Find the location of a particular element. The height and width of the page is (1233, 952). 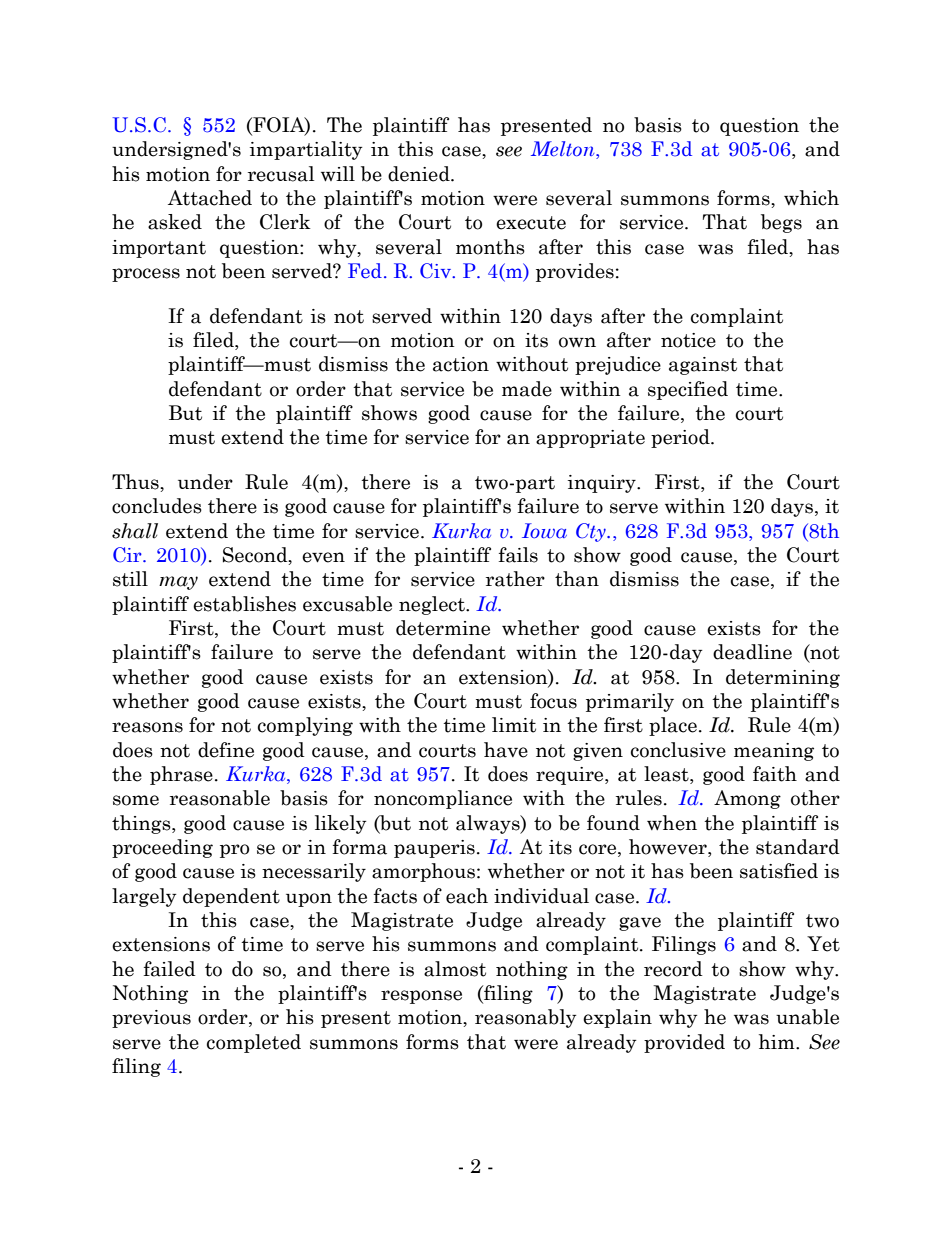

reasonably is located at coordinates (526, 1018).
